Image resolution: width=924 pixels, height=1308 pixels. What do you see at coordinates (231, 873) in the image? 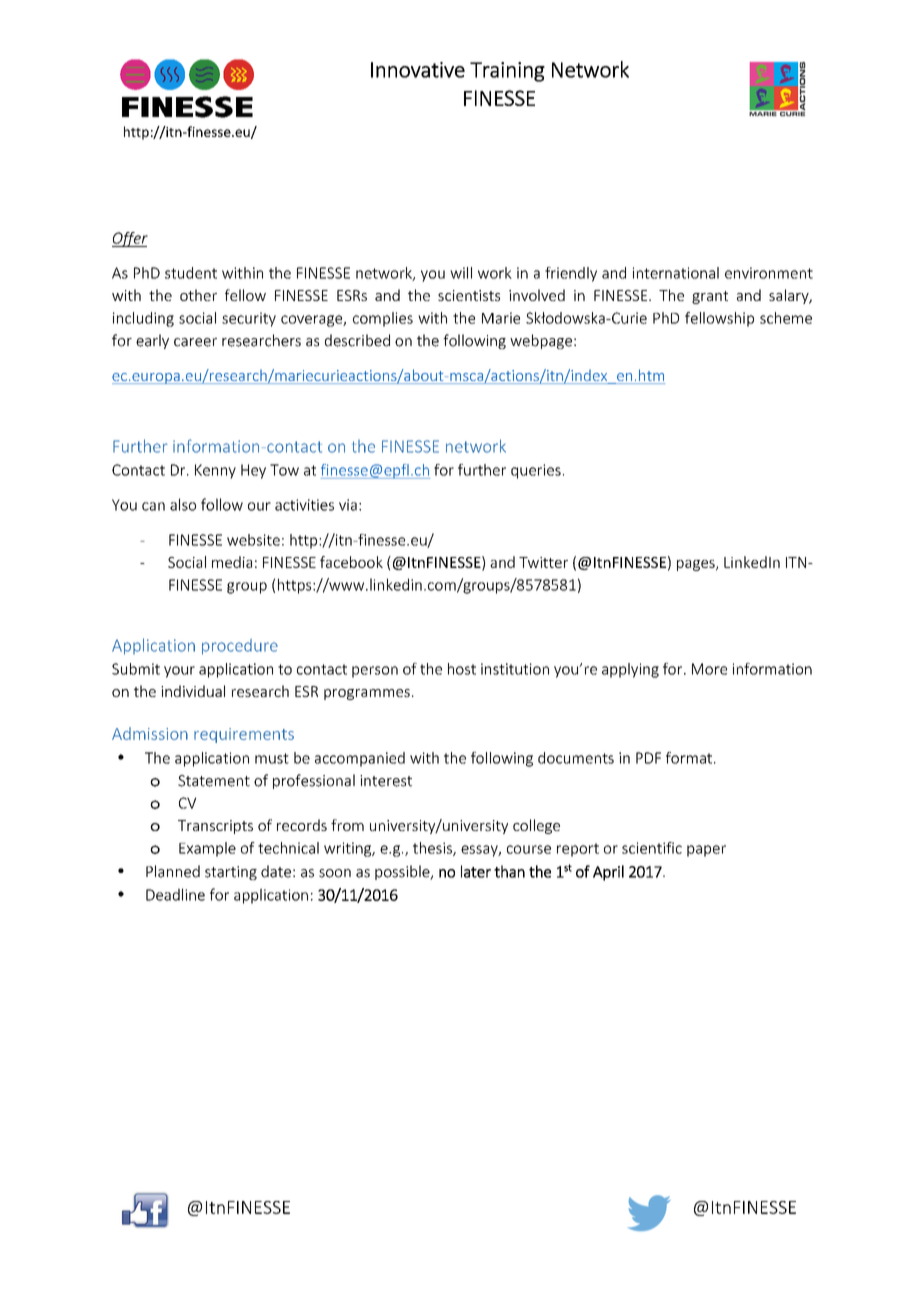
I see `starting` at bounding box center [231, 873].
